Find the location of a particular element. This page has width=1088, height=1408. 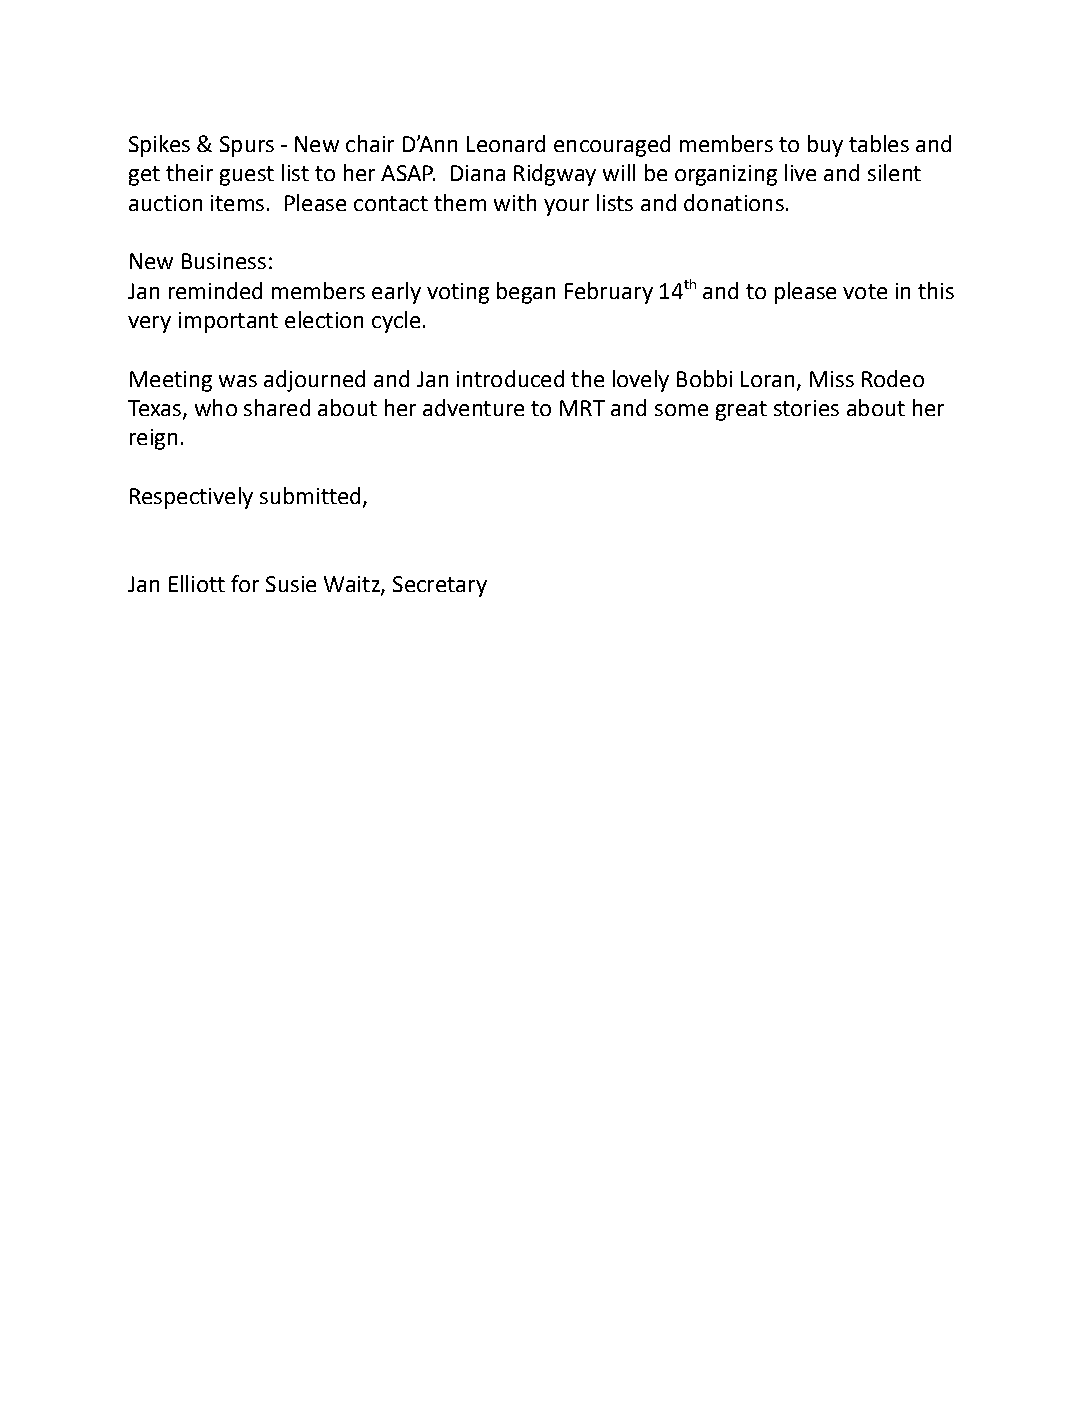

MRT is located at coordinates (582, 408).
